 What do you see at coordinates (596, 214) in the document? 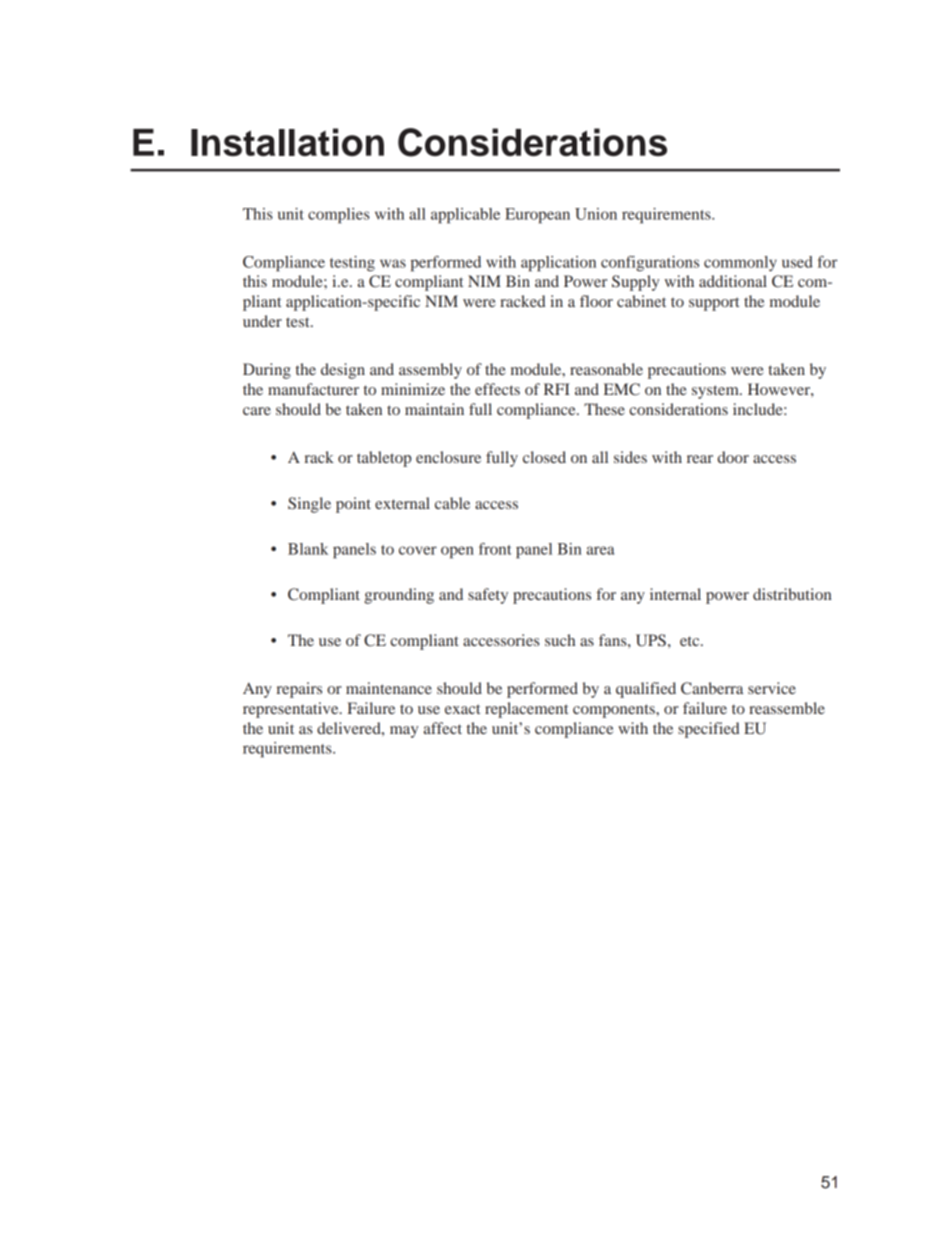
I see `Union` at bounding box center [596, 214].
